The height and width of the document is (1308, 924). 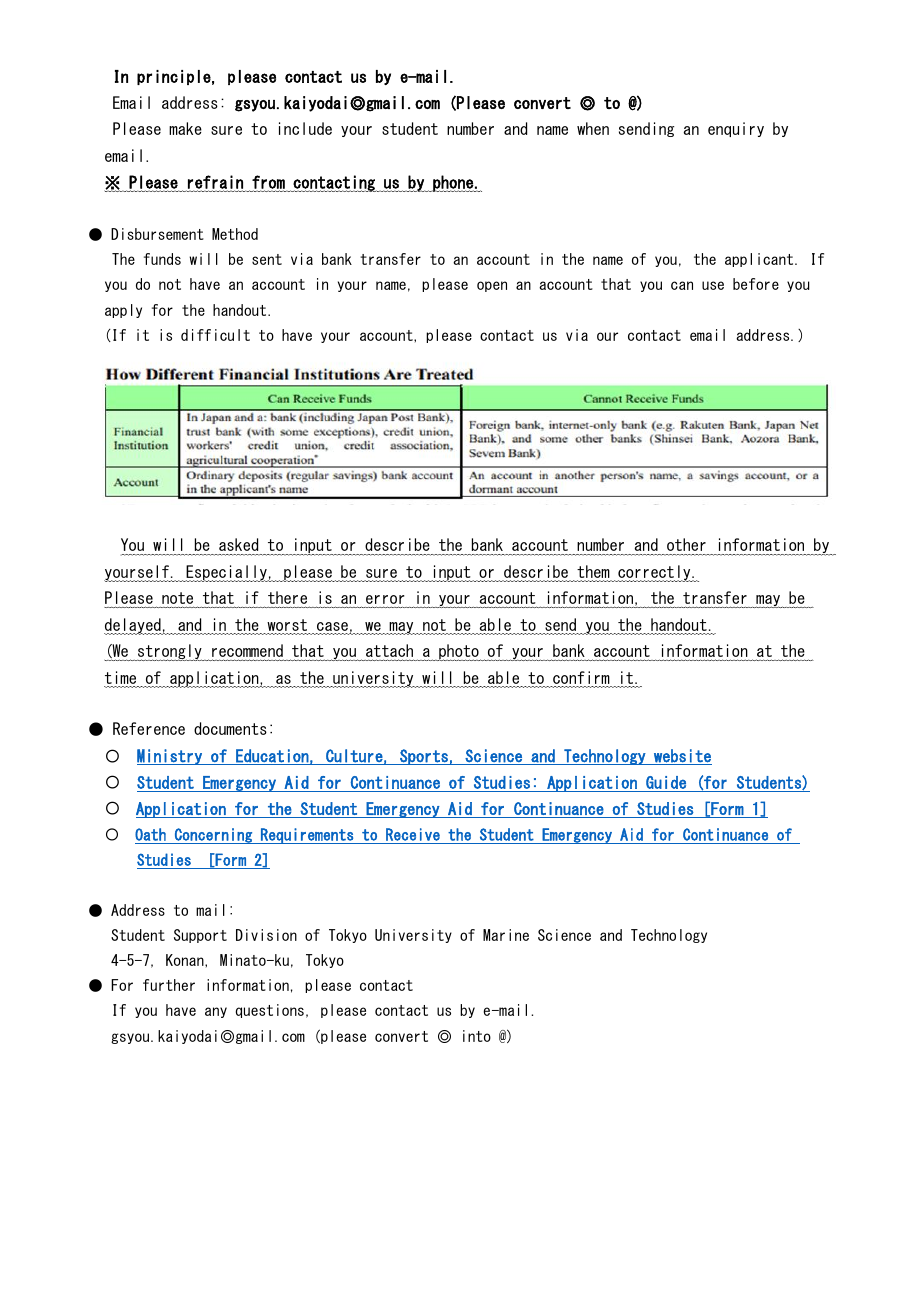 I want to click on them, so click(x=594, y=573).
